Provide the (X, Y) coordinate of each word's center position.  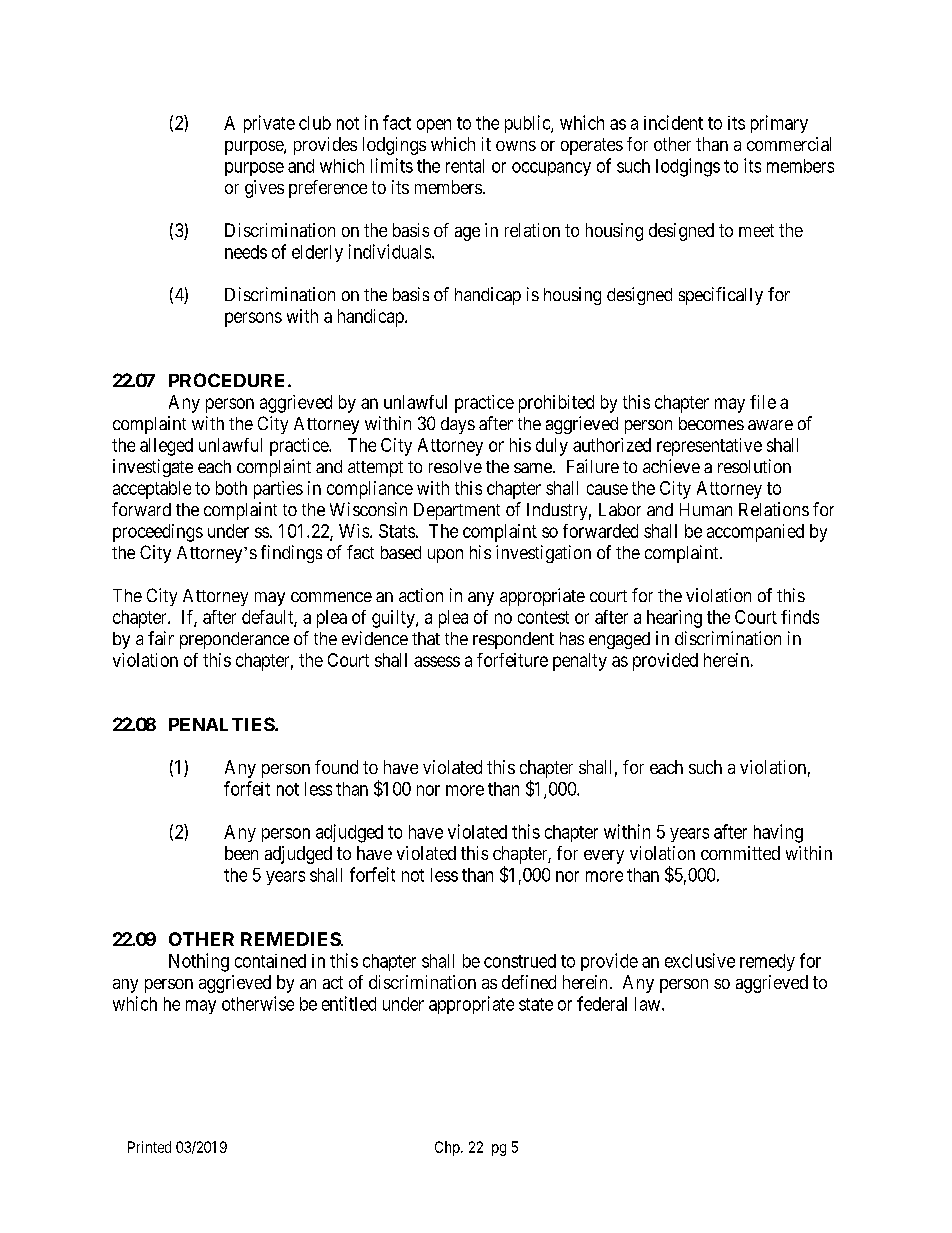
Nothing (199, 962)
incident (673, 122)
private (269, 124)
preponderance (234, 640)
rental (465, 166)
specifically (721, 296)
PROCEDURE (226, 380)
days (458, 425)
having (778, 833)
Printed (149, 1147)
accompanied (755, 533)
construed (520, 961)
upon (445, 556)
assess (437, 661)
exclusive (700, 960)
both (231, 488)
